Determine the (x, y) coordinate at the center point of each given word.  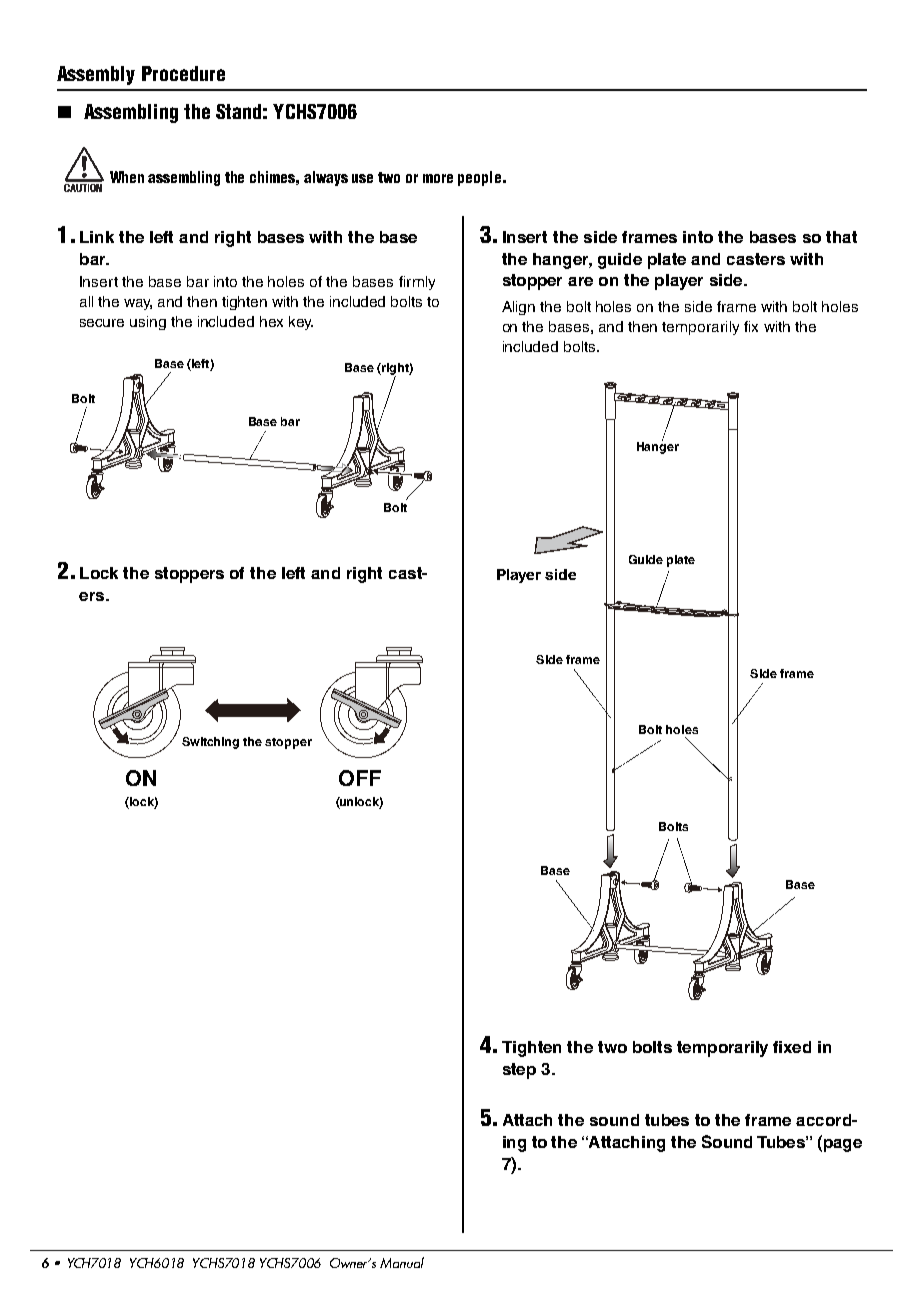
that (841, 237)
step (519, 1071)
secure (102, 323)
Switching (210, 743)
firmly (417, 283)
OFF (360, 778)
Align (518, 308)
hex (271, 321)
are (580, 281)
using (148, 323)
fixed (792, 1047)
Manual (402, 1262)
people (479, 178)
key (301, 323)
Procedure (183, 73)
